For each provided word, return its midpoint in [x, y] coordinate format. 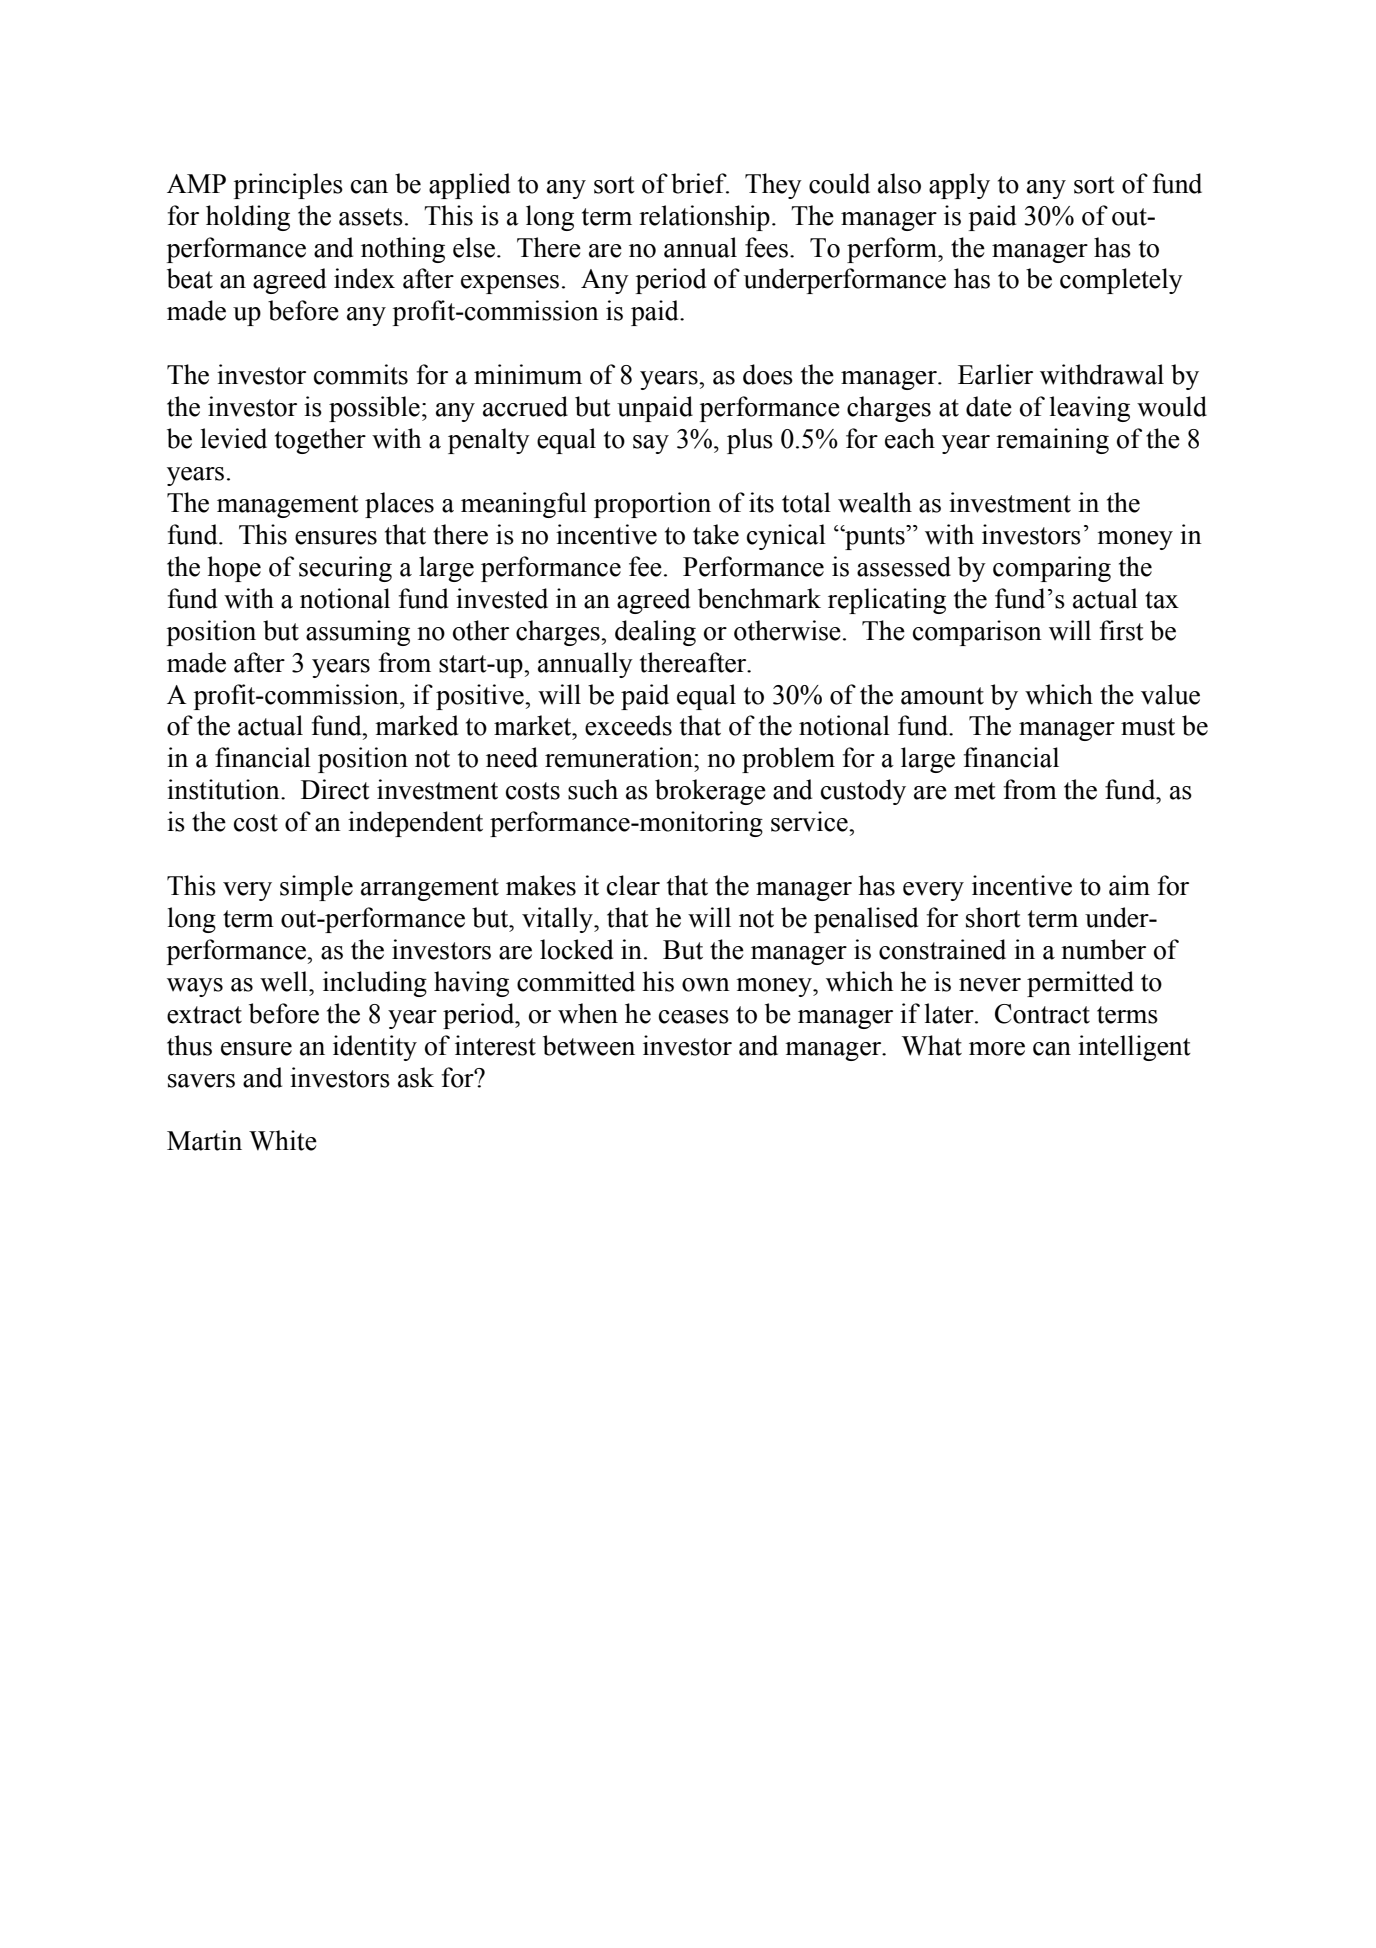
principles [288, 186]
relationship [704, 218]
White [283, 1140]
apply [959, 186]
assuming [358, 633]
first [1121, 630]
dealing [655, 633]
